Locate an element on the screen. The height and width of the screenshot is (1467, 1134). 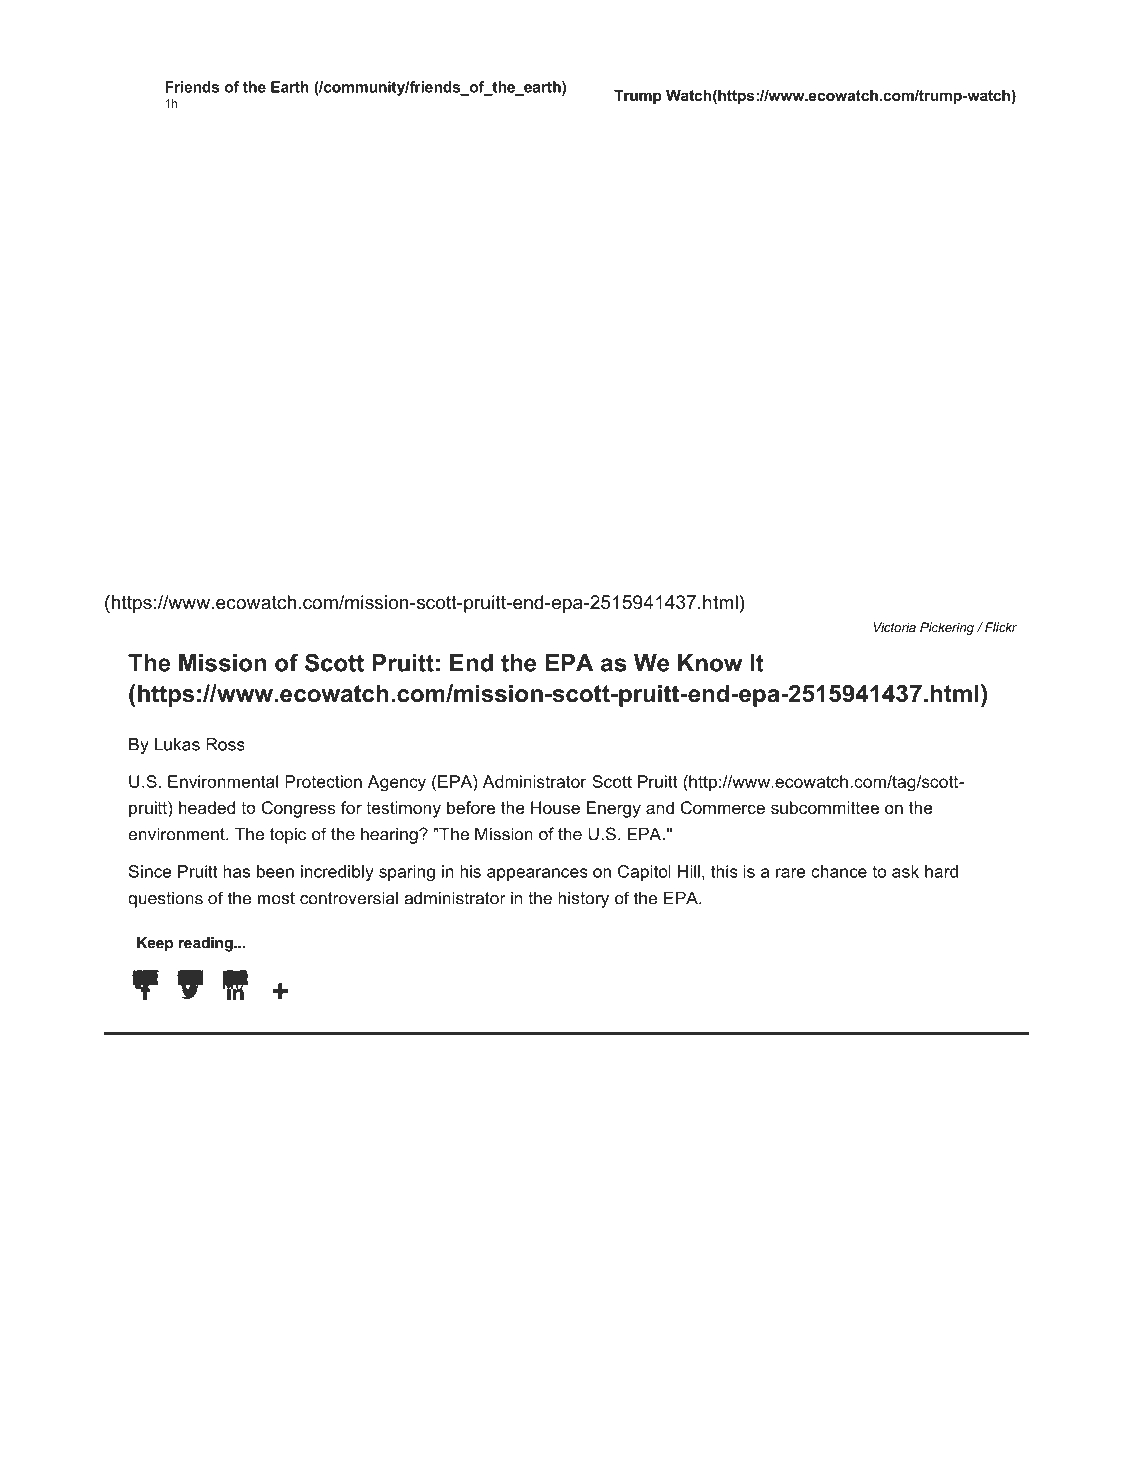
history is located at coordinates (583, 899).
